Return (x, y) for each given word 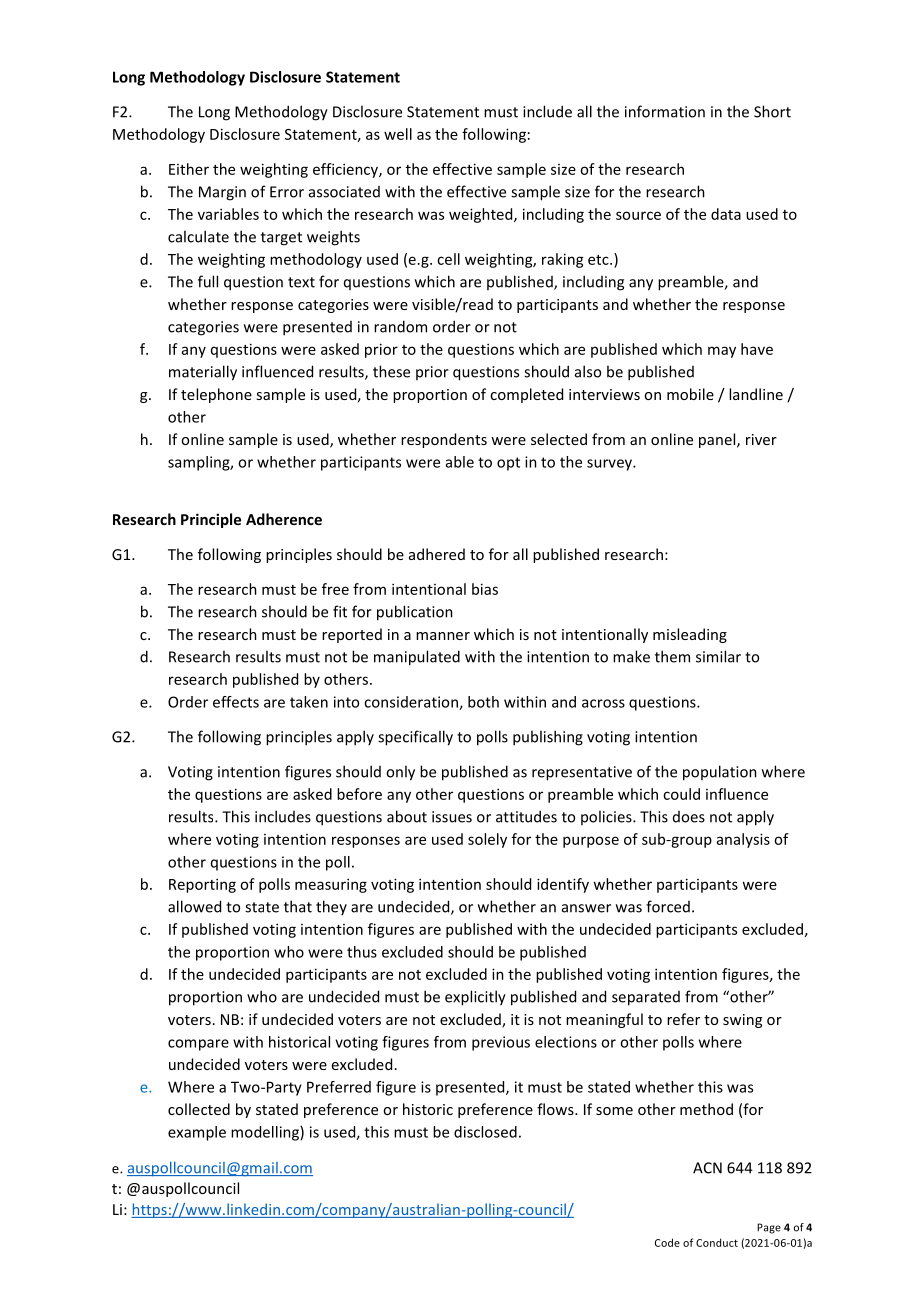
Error (287, 192)
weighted (482, 215)
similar (718, 656)
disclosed (485, 1132)
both (483, 702)
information (665, 111)
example (197, 1133)
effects (236, 702)
